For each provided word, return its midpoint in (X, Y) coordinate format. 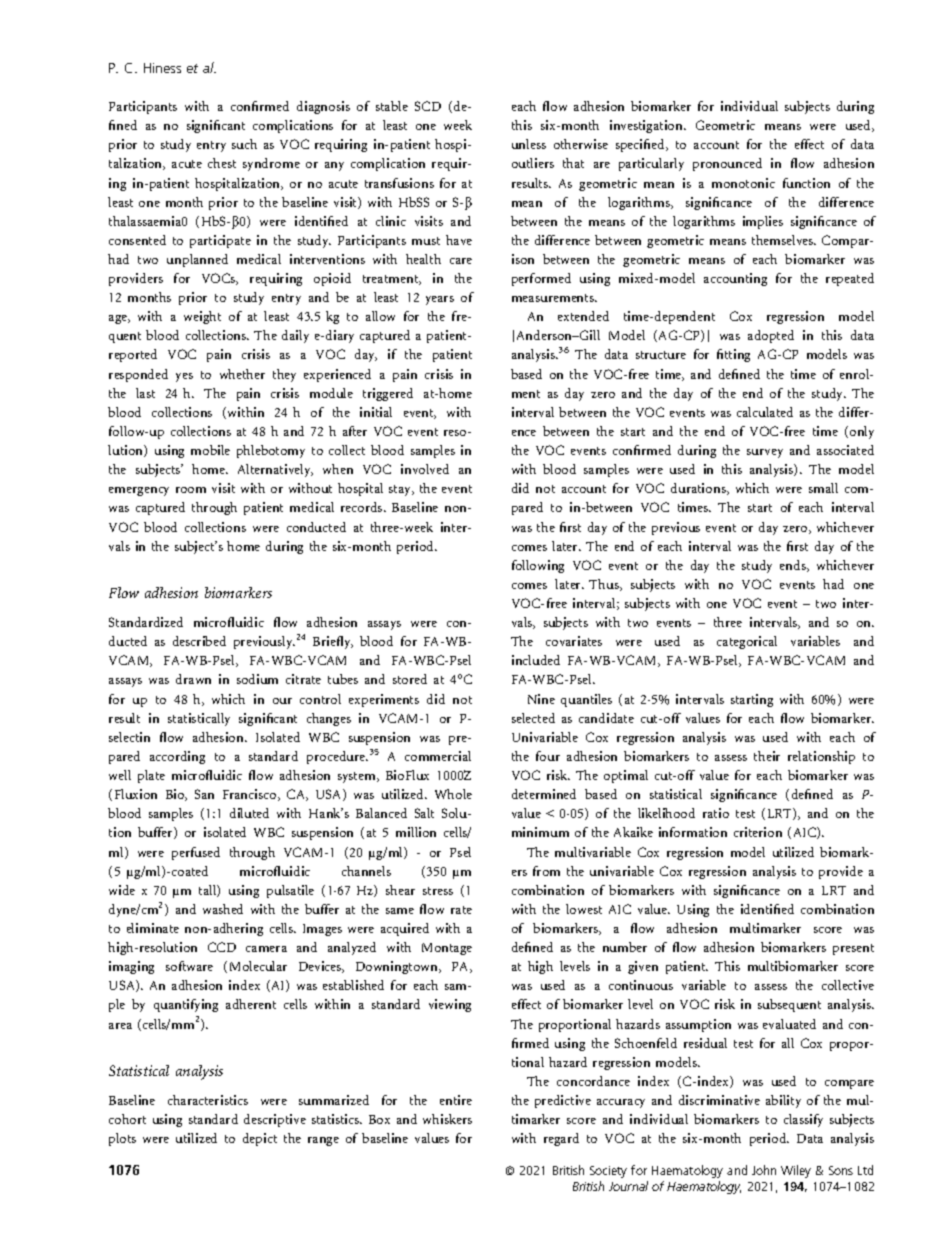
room (191, 490)
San (204, 794)
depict (260, 1139)
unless (529, 144)
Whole (453, 794)
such (244, 144)
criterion (758, 832)
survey (765, 453)
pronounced (727, 164)
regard (561, 1139)
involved (425, 469)
